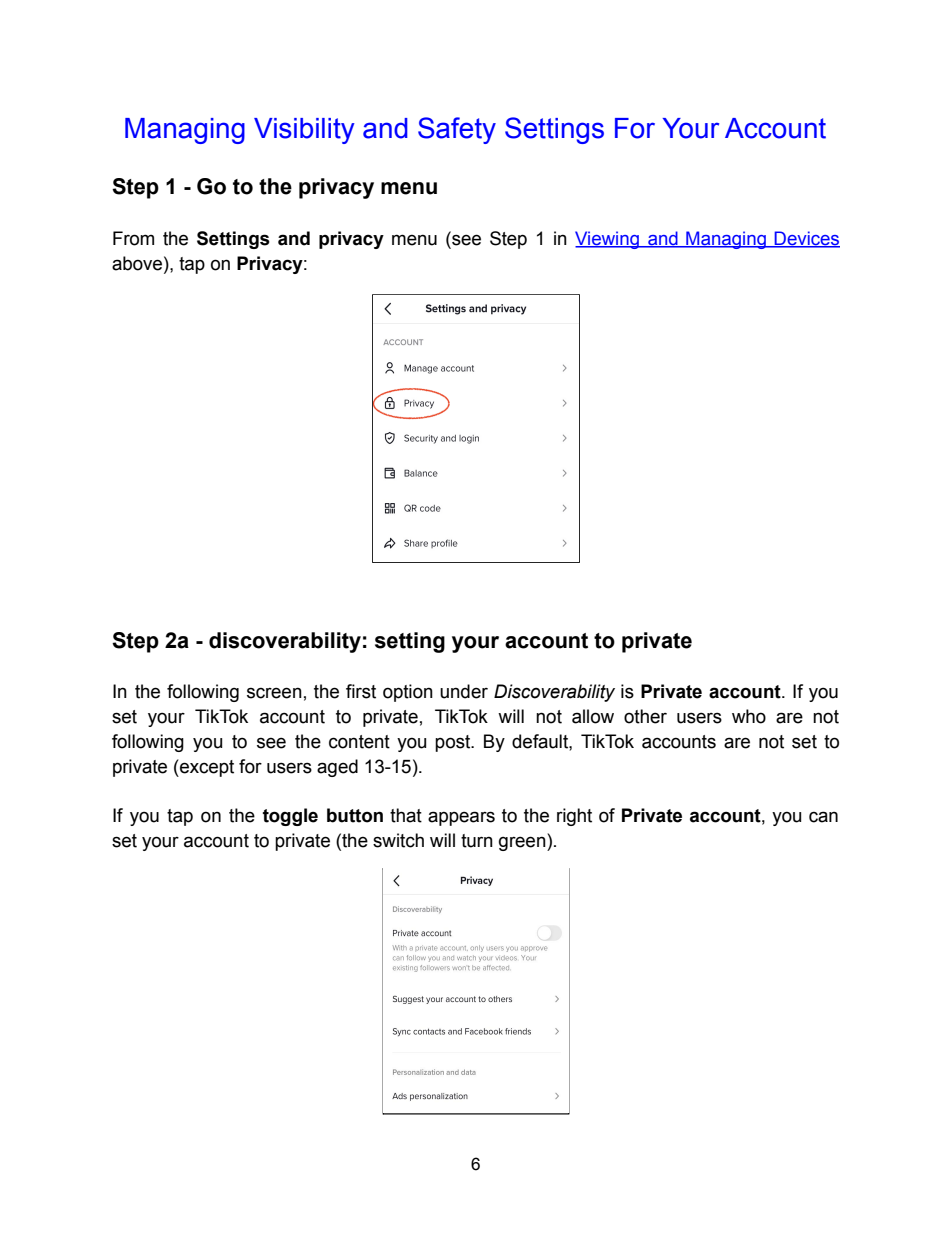 The width and height of the screenshot is (952, 1233). I want to click on option, so click(408, 693).
